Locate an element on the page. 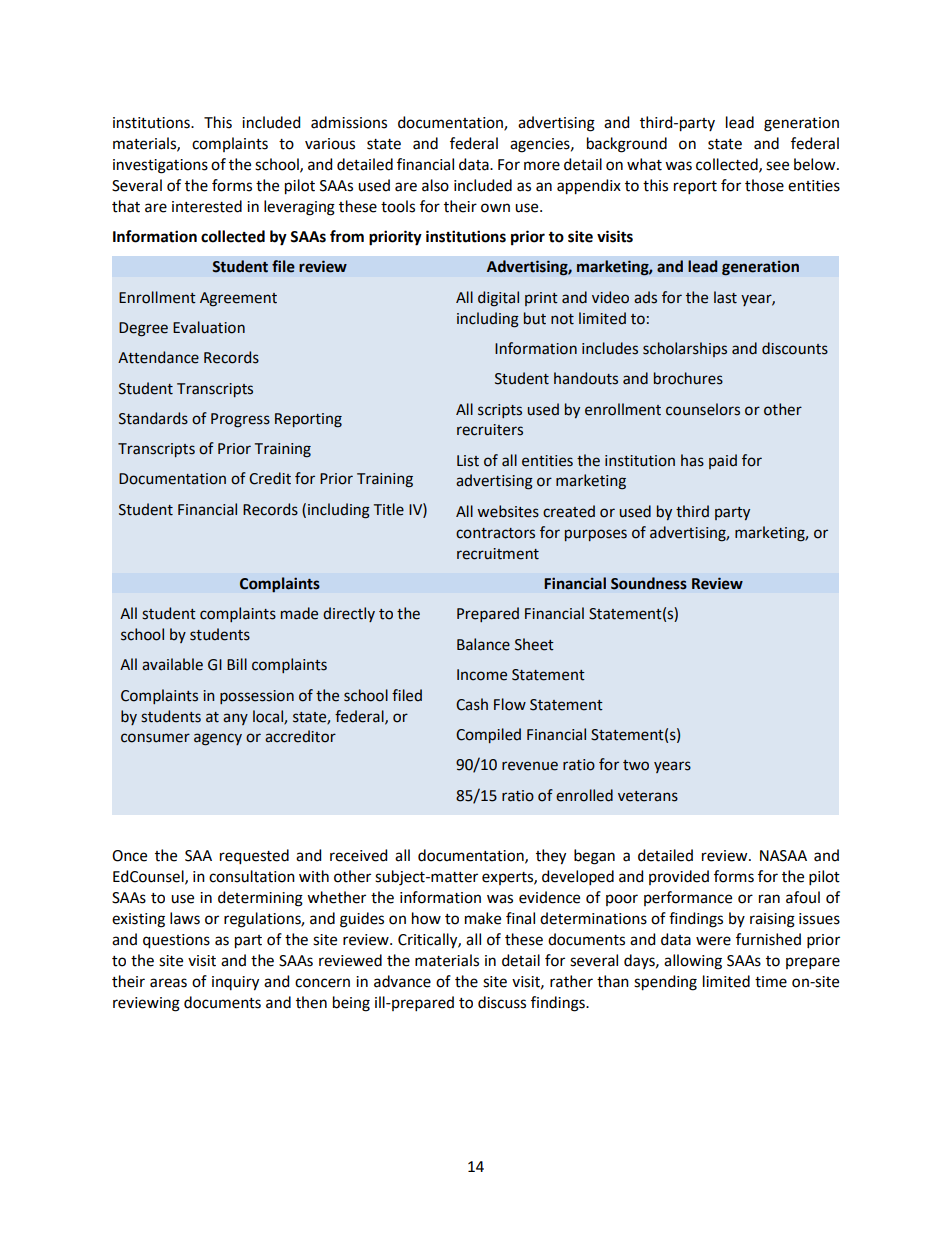 The height and width of the page is (1233, 952). counselors is located at coordinates (703, 409).
